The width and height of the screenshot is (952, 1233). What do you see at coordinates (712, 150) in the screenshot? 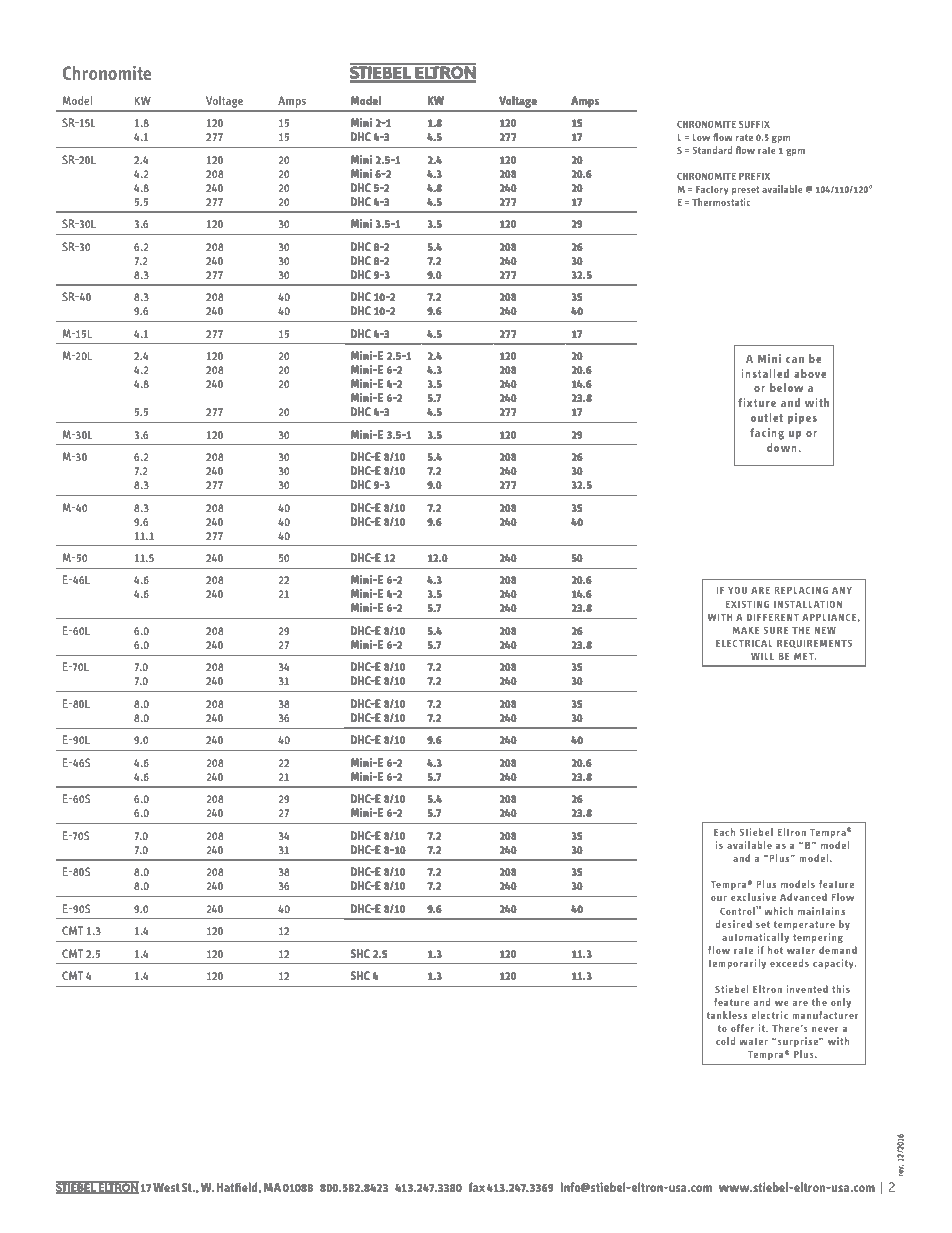
I see `Standard` at bounding box center [712, 150].
